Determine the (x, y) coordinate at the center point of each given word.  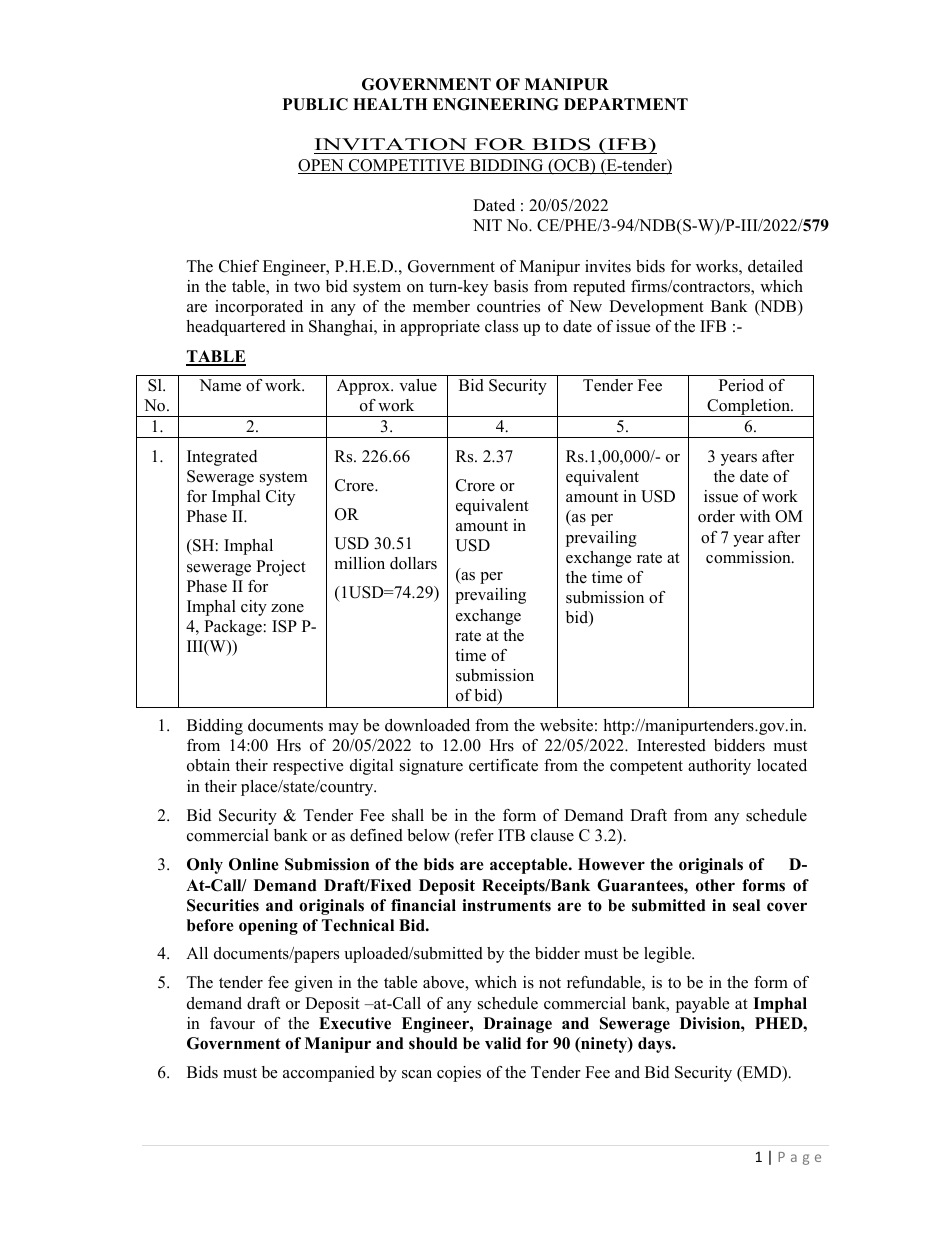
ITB (511, 835)
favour (232, 1023)
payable (702, 1005)
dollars (413, 563)
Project (281, 568)
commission (749, 557)
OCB (571, 166)
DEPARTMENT (626, 104)
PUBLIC (315, 104)
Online (254, 864)
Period (741, 385)
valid (503, 1043)
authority (719, 767)
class (501, 326)
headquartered (236, 328)
